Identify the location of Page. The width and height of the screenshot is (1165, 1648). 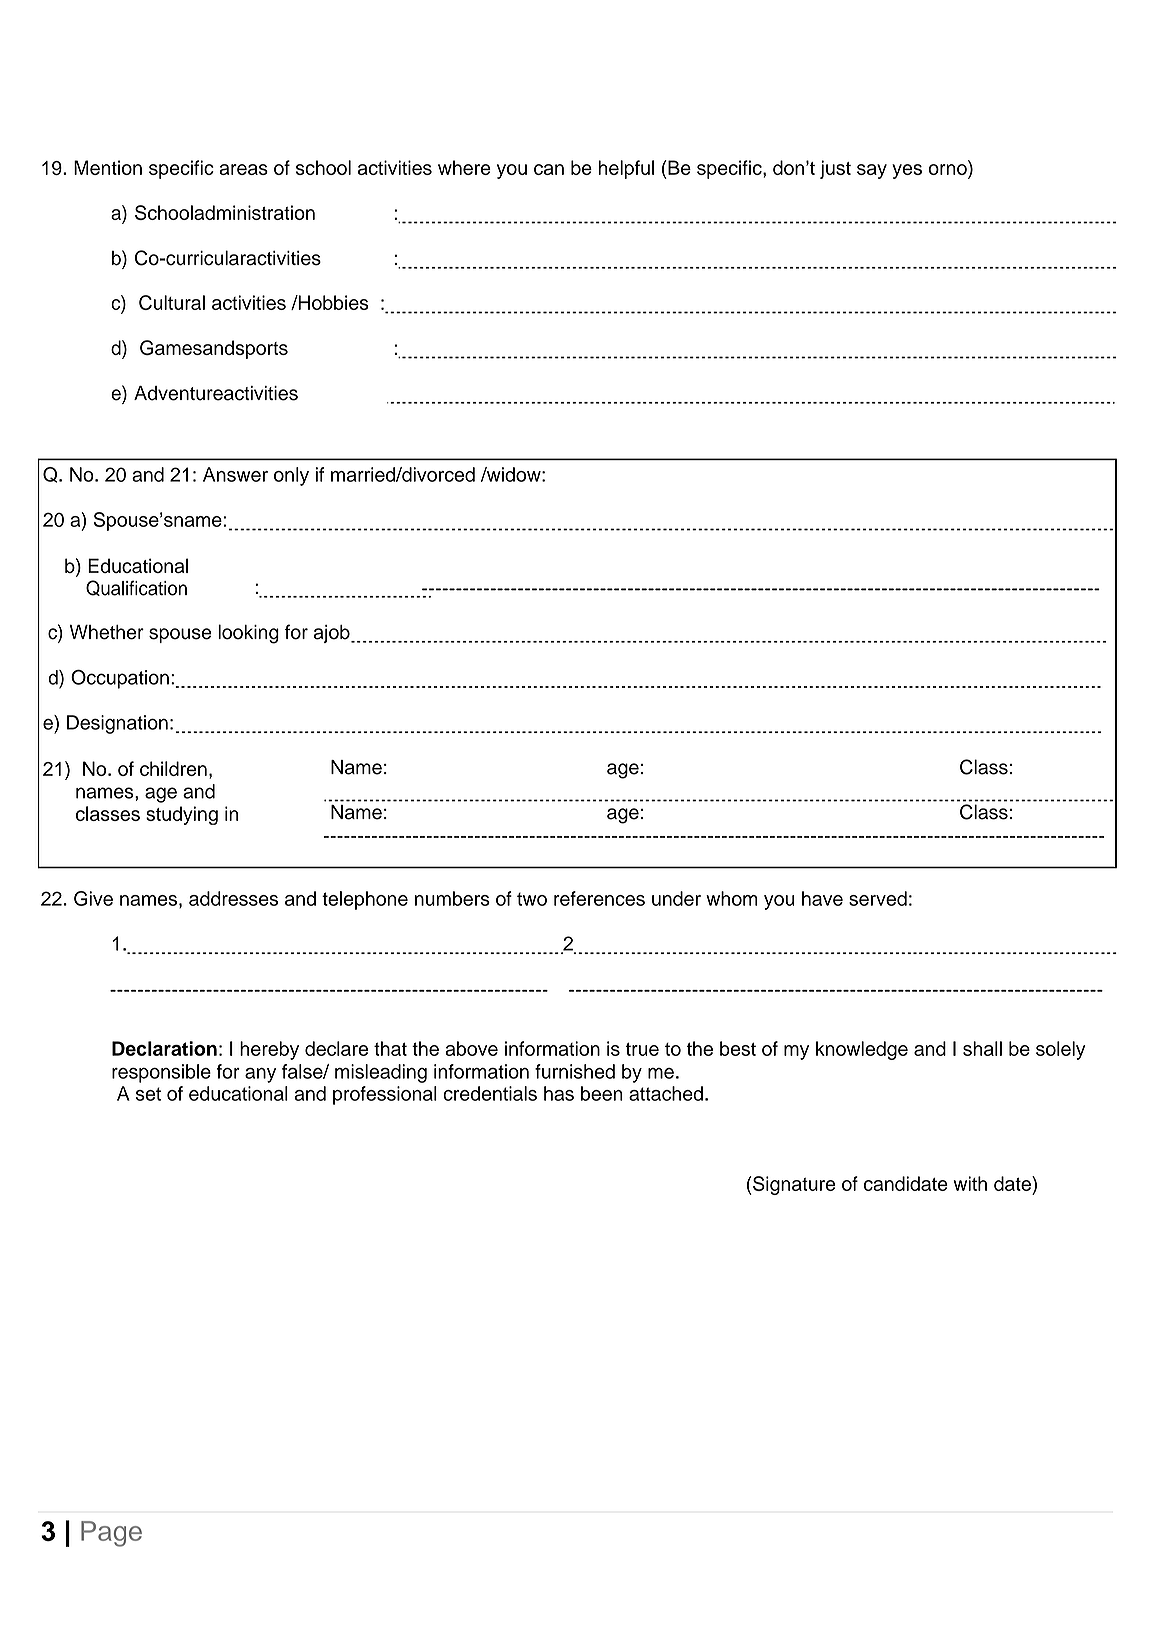
(111, 1534).
